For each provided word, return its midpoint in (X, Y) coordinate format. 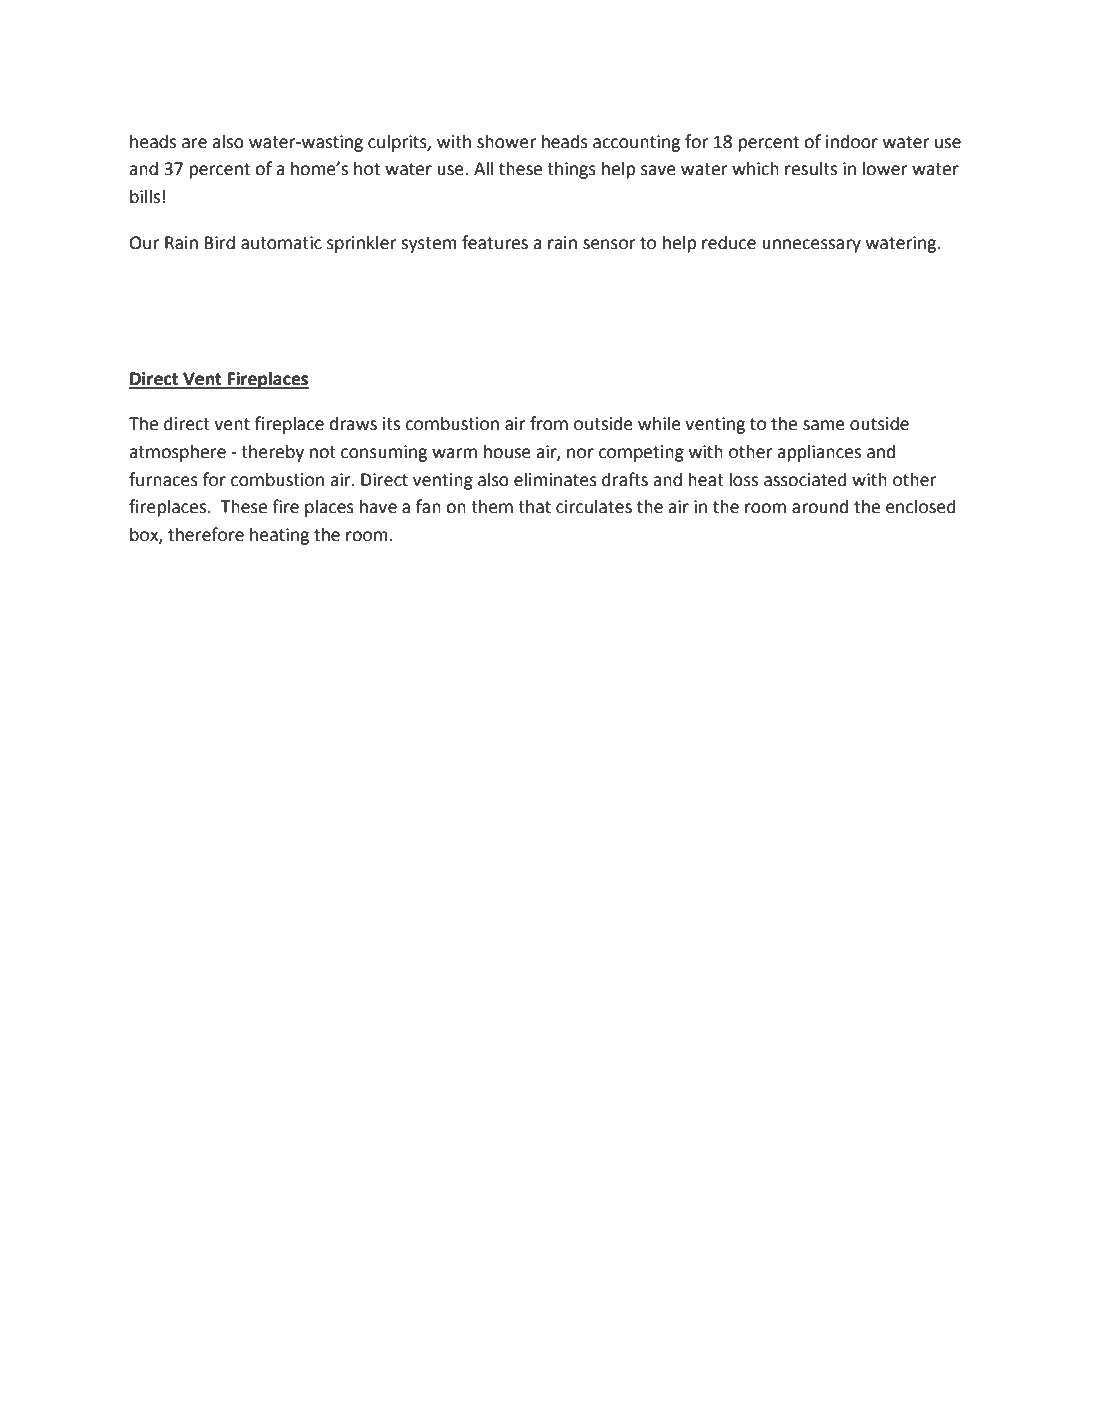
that (534, 506)
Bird (220, 242)
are (194, 143)
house (507, 451)
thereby (272, 453)
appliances (819, 453)
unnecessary (811, 246)
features (495, 242)
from (549, 423)
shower (506, 141)
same (824, 425)
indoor (852, 141)
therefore (206, 534)
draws (353, 423)
